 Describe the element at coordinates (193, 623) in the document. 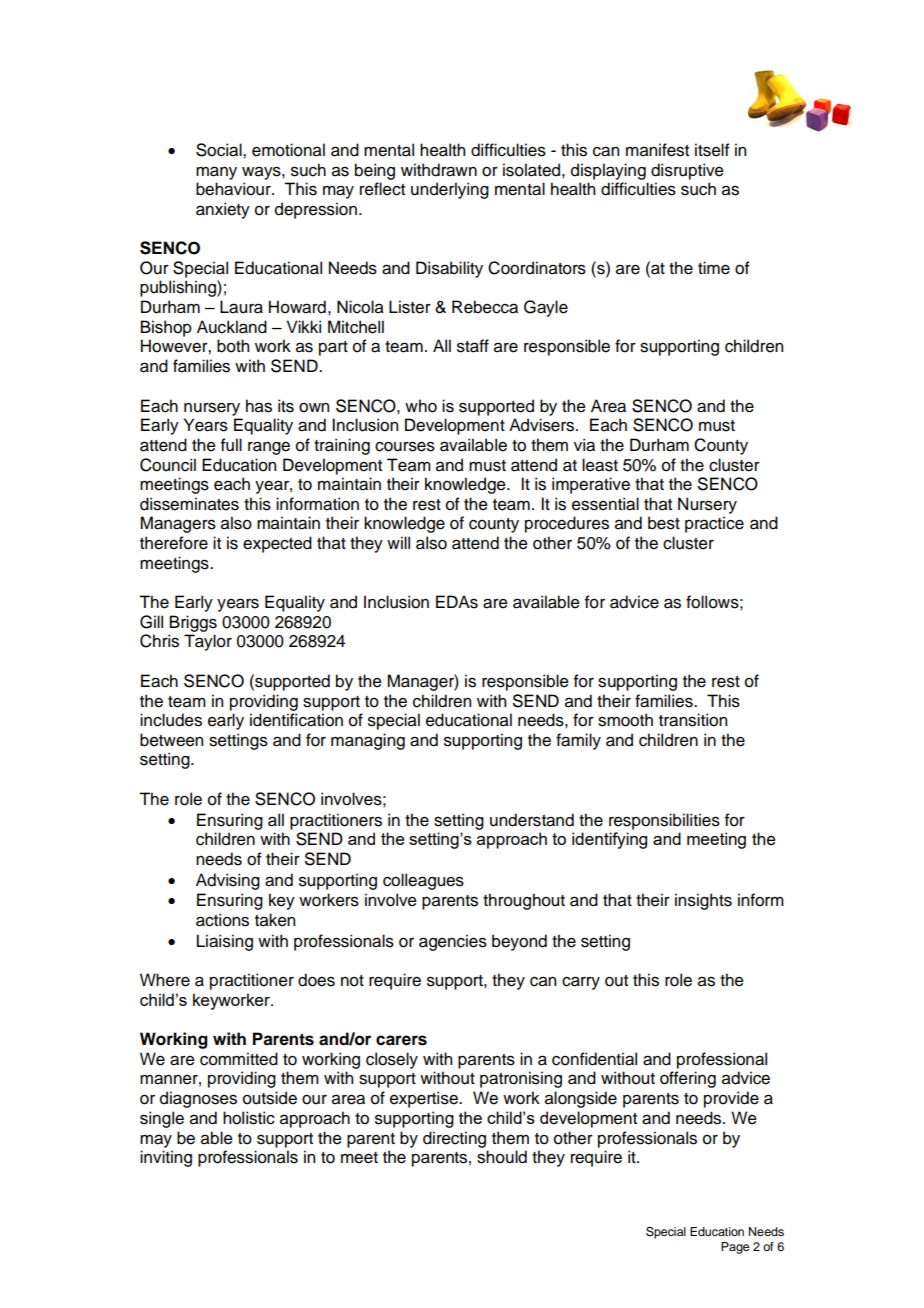

I see `Briggs` at that location.
